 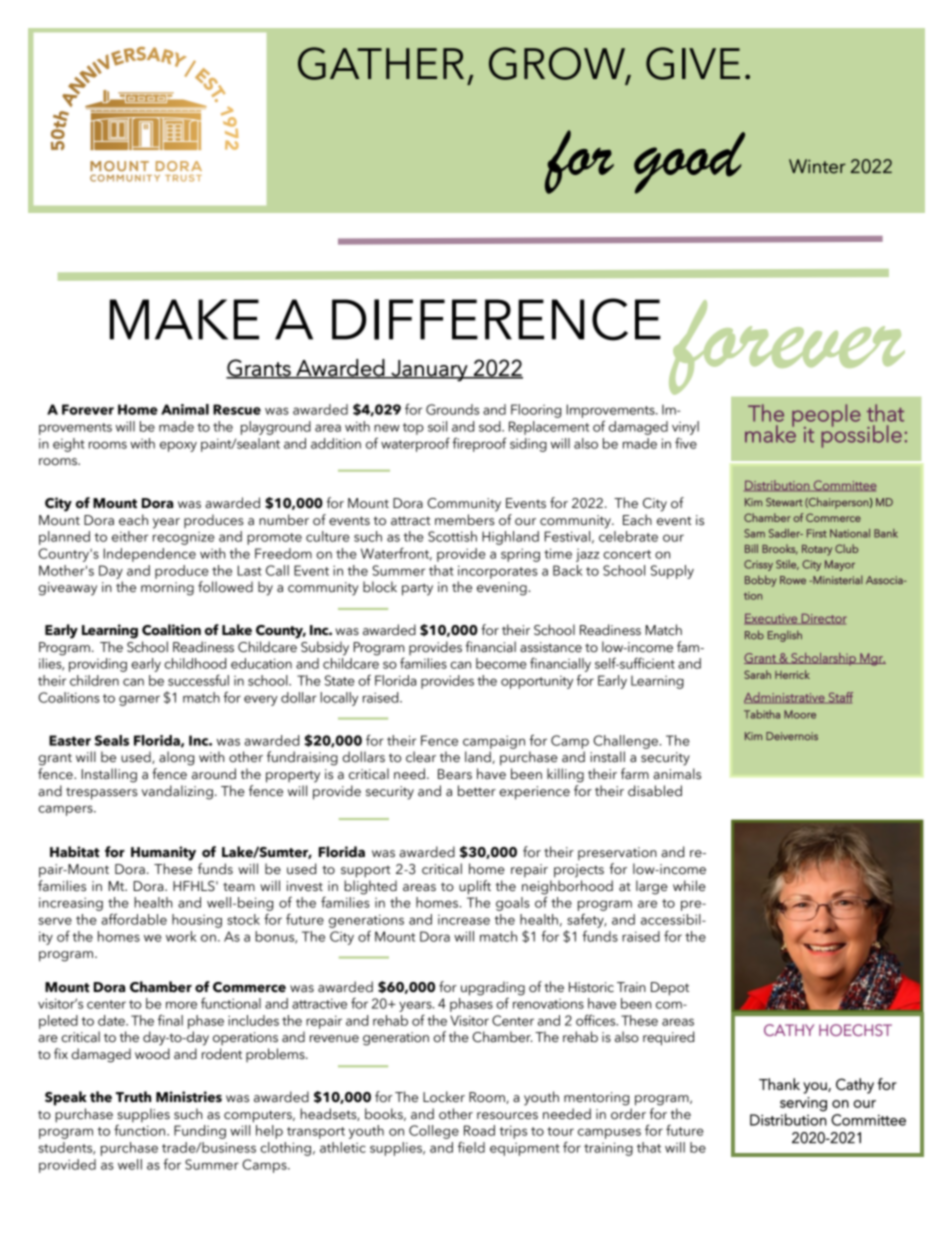 What do you see at coordinates (479, 1130) in the page?
I see `Road` at bounding box center [479, 1130].
